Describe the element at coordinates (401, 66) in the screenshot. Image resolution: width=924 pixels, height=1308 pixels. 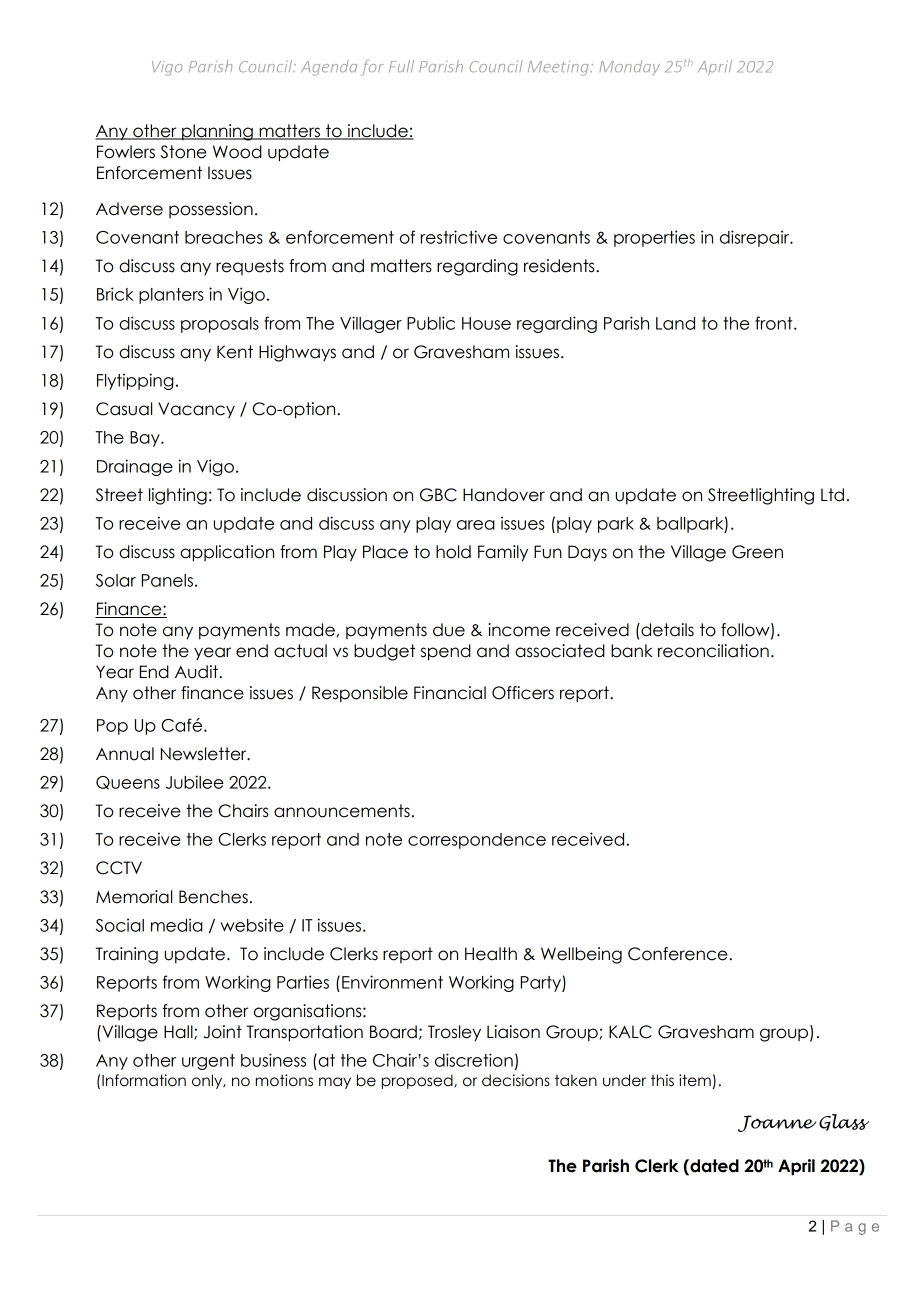
I see `Full` at that location.
